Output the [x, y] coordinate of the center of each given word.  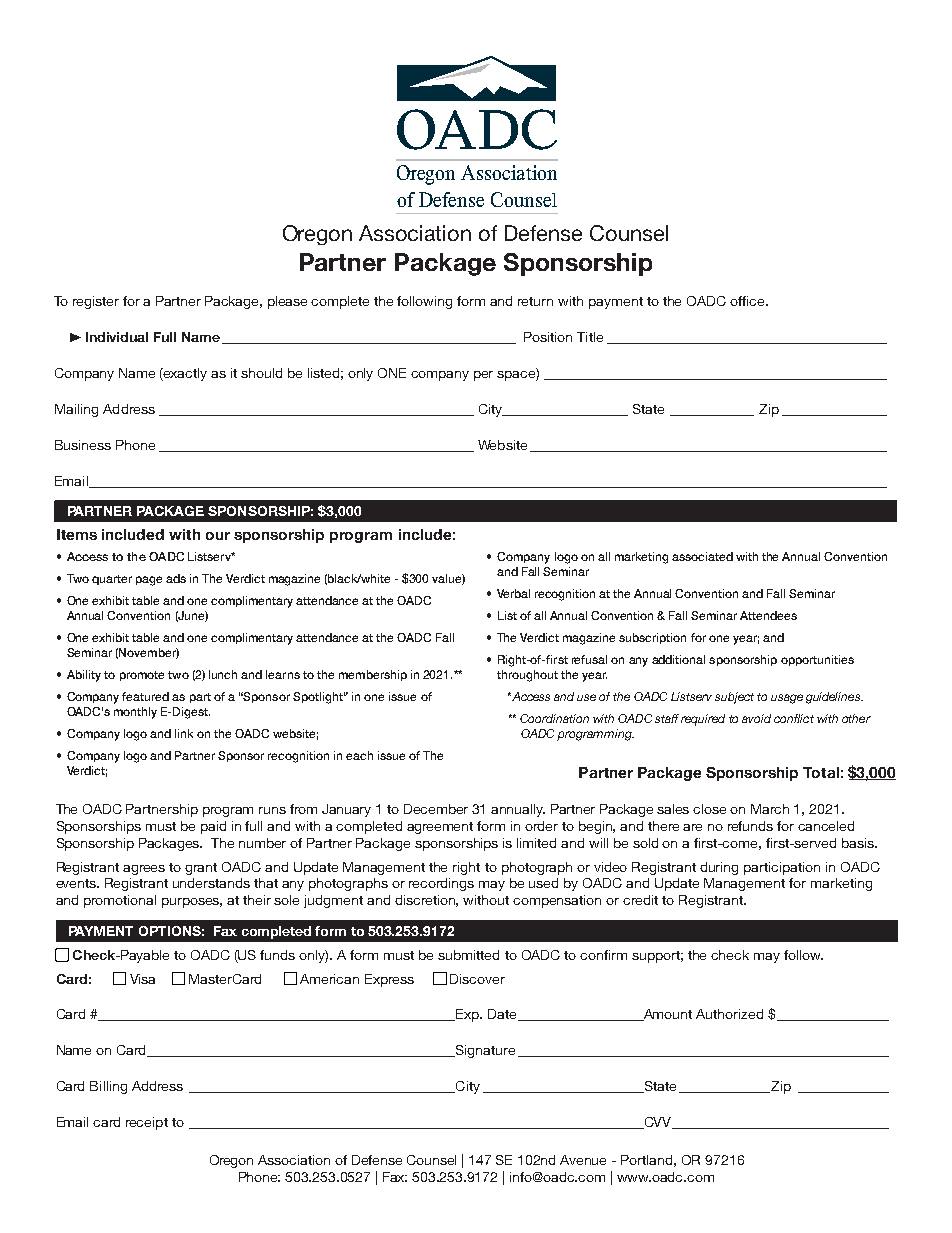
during [719, 868]
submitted [468, 955]
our [218, 536]
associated [702, 556]
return [535, 301]
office [748, 301]
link [184, 733]
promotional [120, 901]
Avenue [583, 1160]
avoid [756, 718]
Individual [117, 337]
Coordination [554, 718]
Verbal [513, 593]
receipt [147, 1123]
